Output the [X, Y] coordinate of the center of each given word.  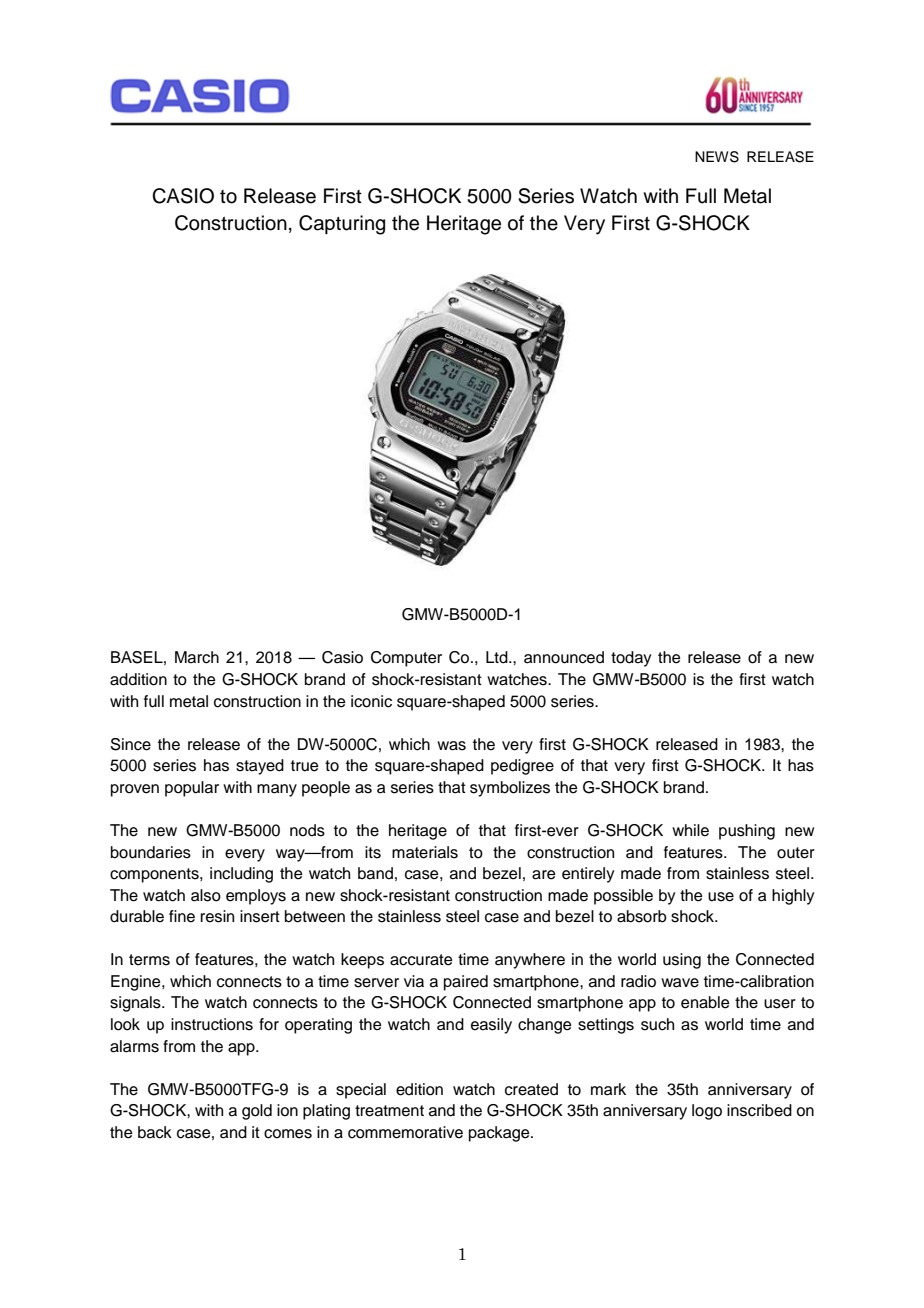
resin [217, 916]
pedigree [522, 767]
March [197, 657]
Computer [406, 659]
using [682, 961]
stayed [260, 767]
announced [564, 657]
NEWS [717, 157]
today [631, 659]
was [451, 746]
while [690, 830]
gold [257, 1112]
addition [138, 679]
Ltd [498, 657]
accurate [421, 960]
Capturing [342, 225]
